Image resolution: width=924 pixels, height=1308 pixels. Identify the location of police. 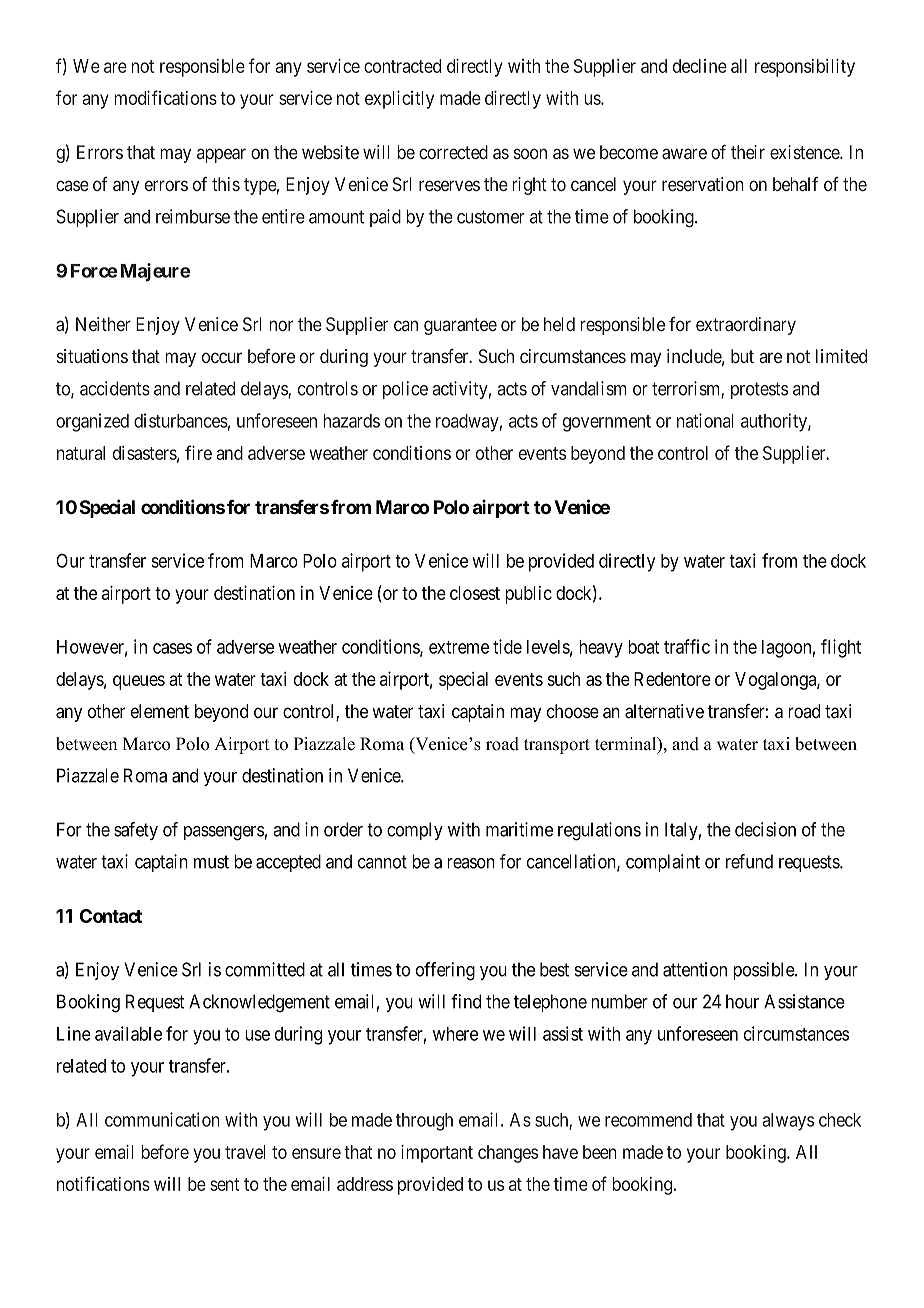
(405, 390).
